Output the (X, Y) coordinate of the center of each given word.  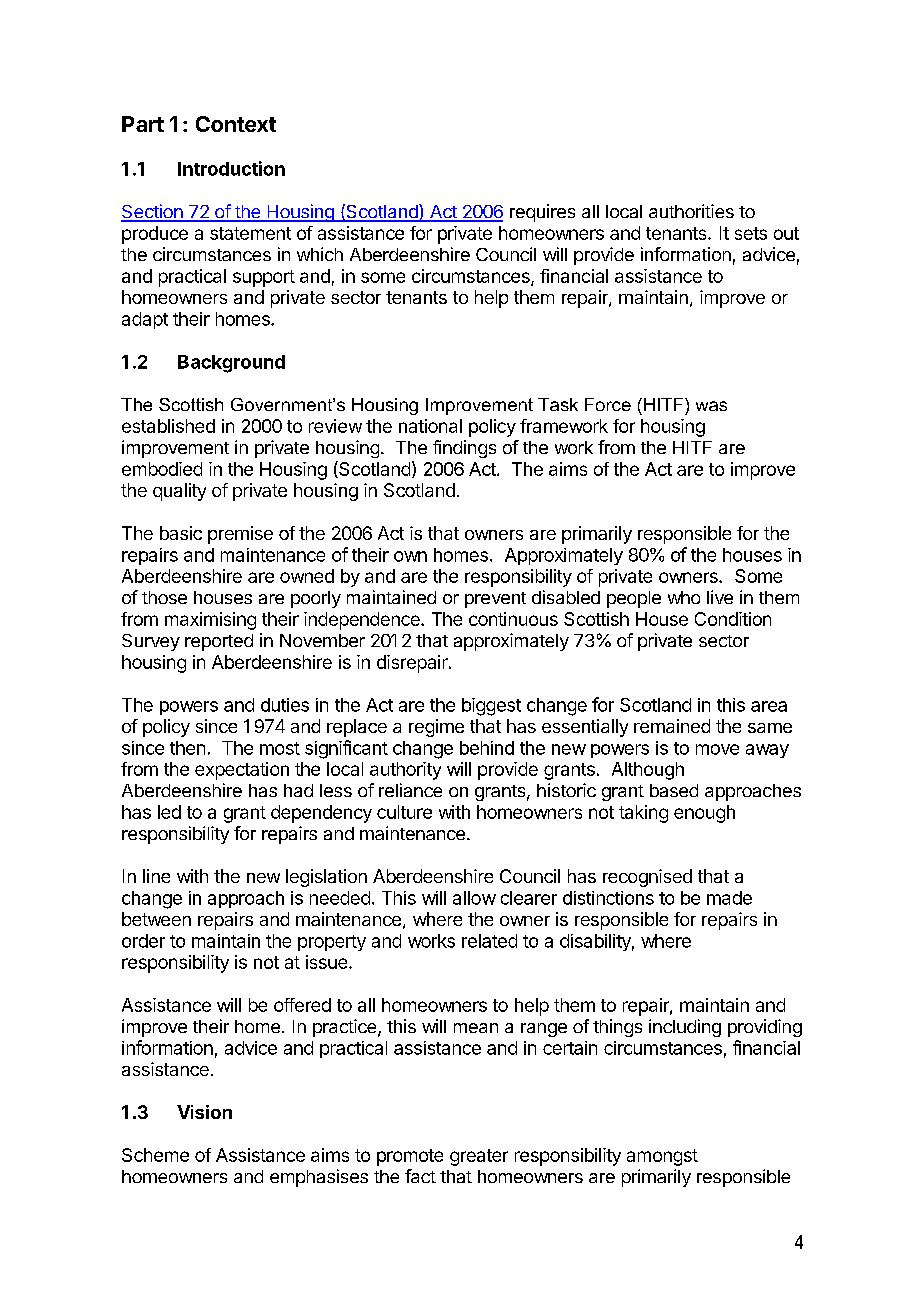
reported (219, 642)
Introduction (231, 168)
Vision (204, 1112)
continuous (513, 619)
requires (542, 213)
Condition (733, 619)
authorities (691, 211)
